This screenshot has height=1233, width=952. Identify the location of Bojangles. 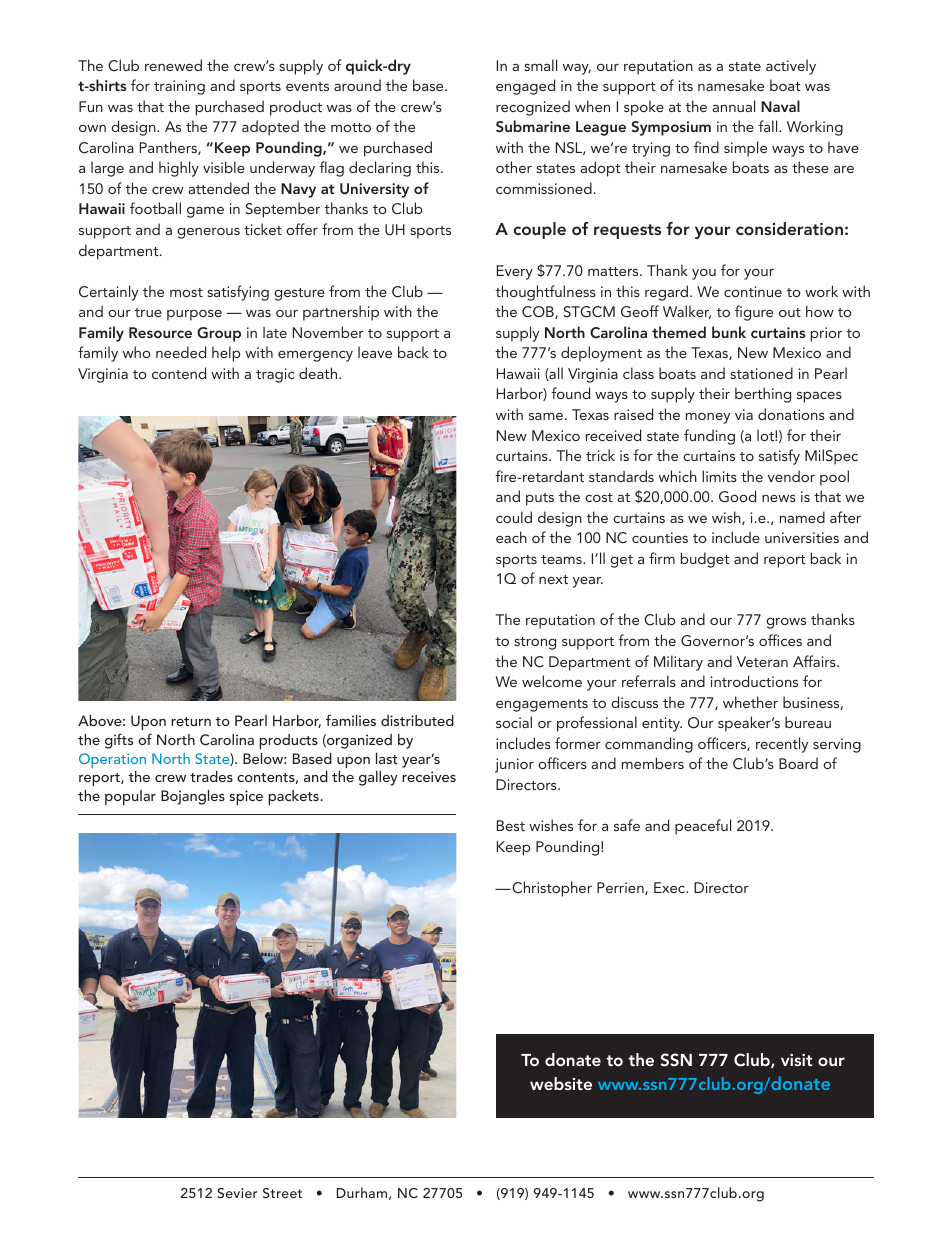
(193, 797).
